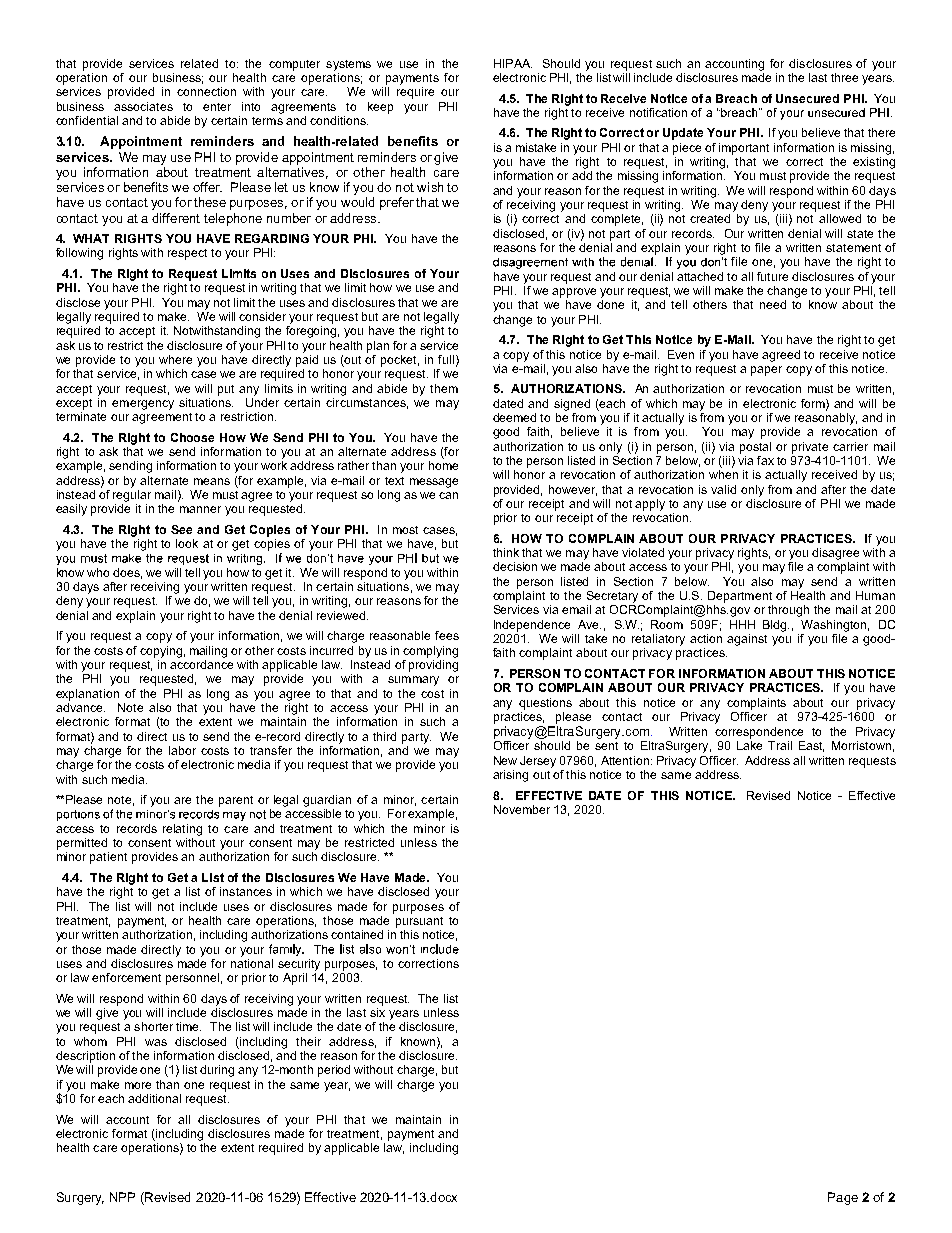 This image has height=1233, width=952. What do you see at coordinates (334, 1071) in the image?
I see `period` at bounding box center [334, 1071].
